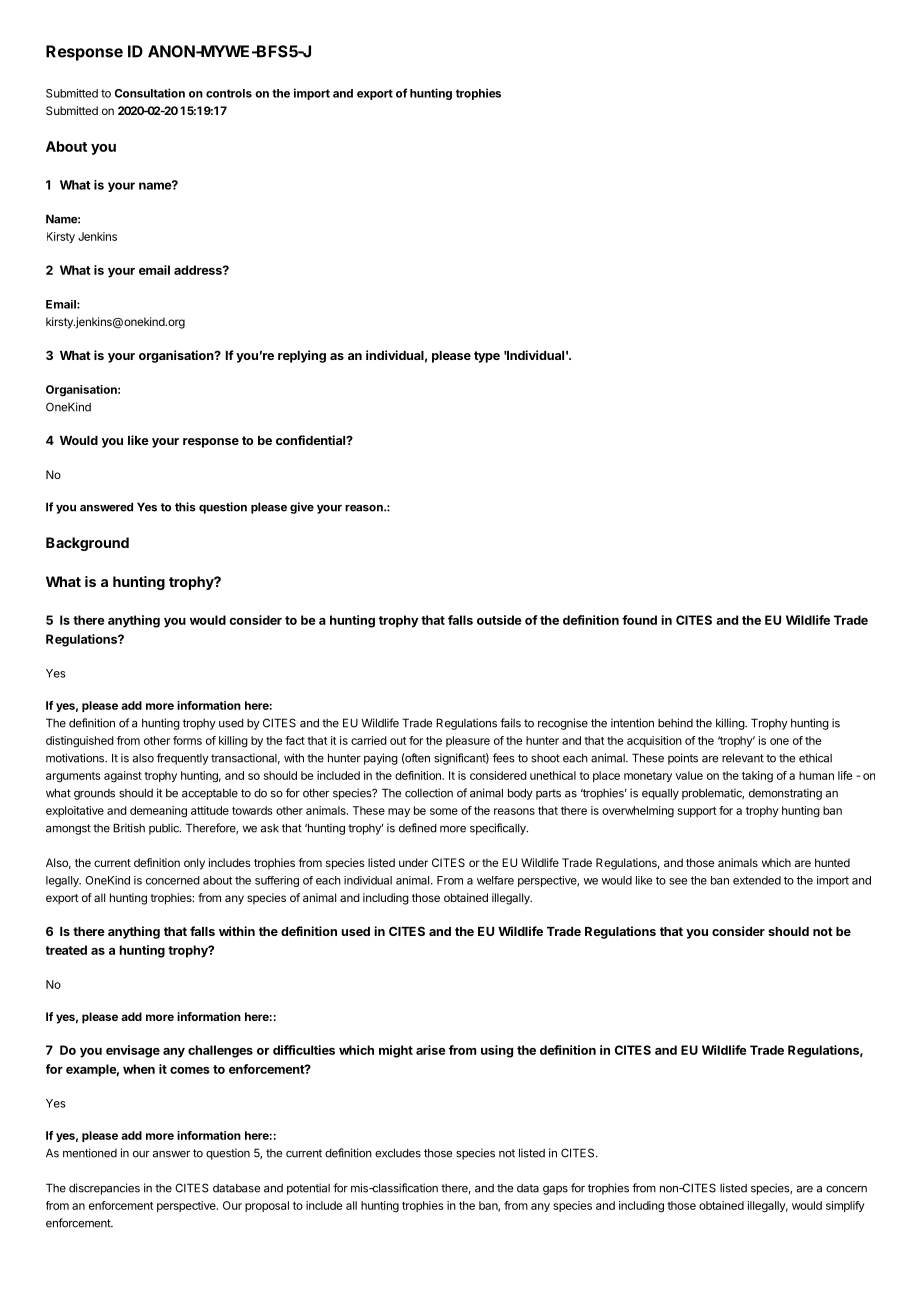  Describe the element at coordinates (165, 829) in the document. I see `public` at that location.
